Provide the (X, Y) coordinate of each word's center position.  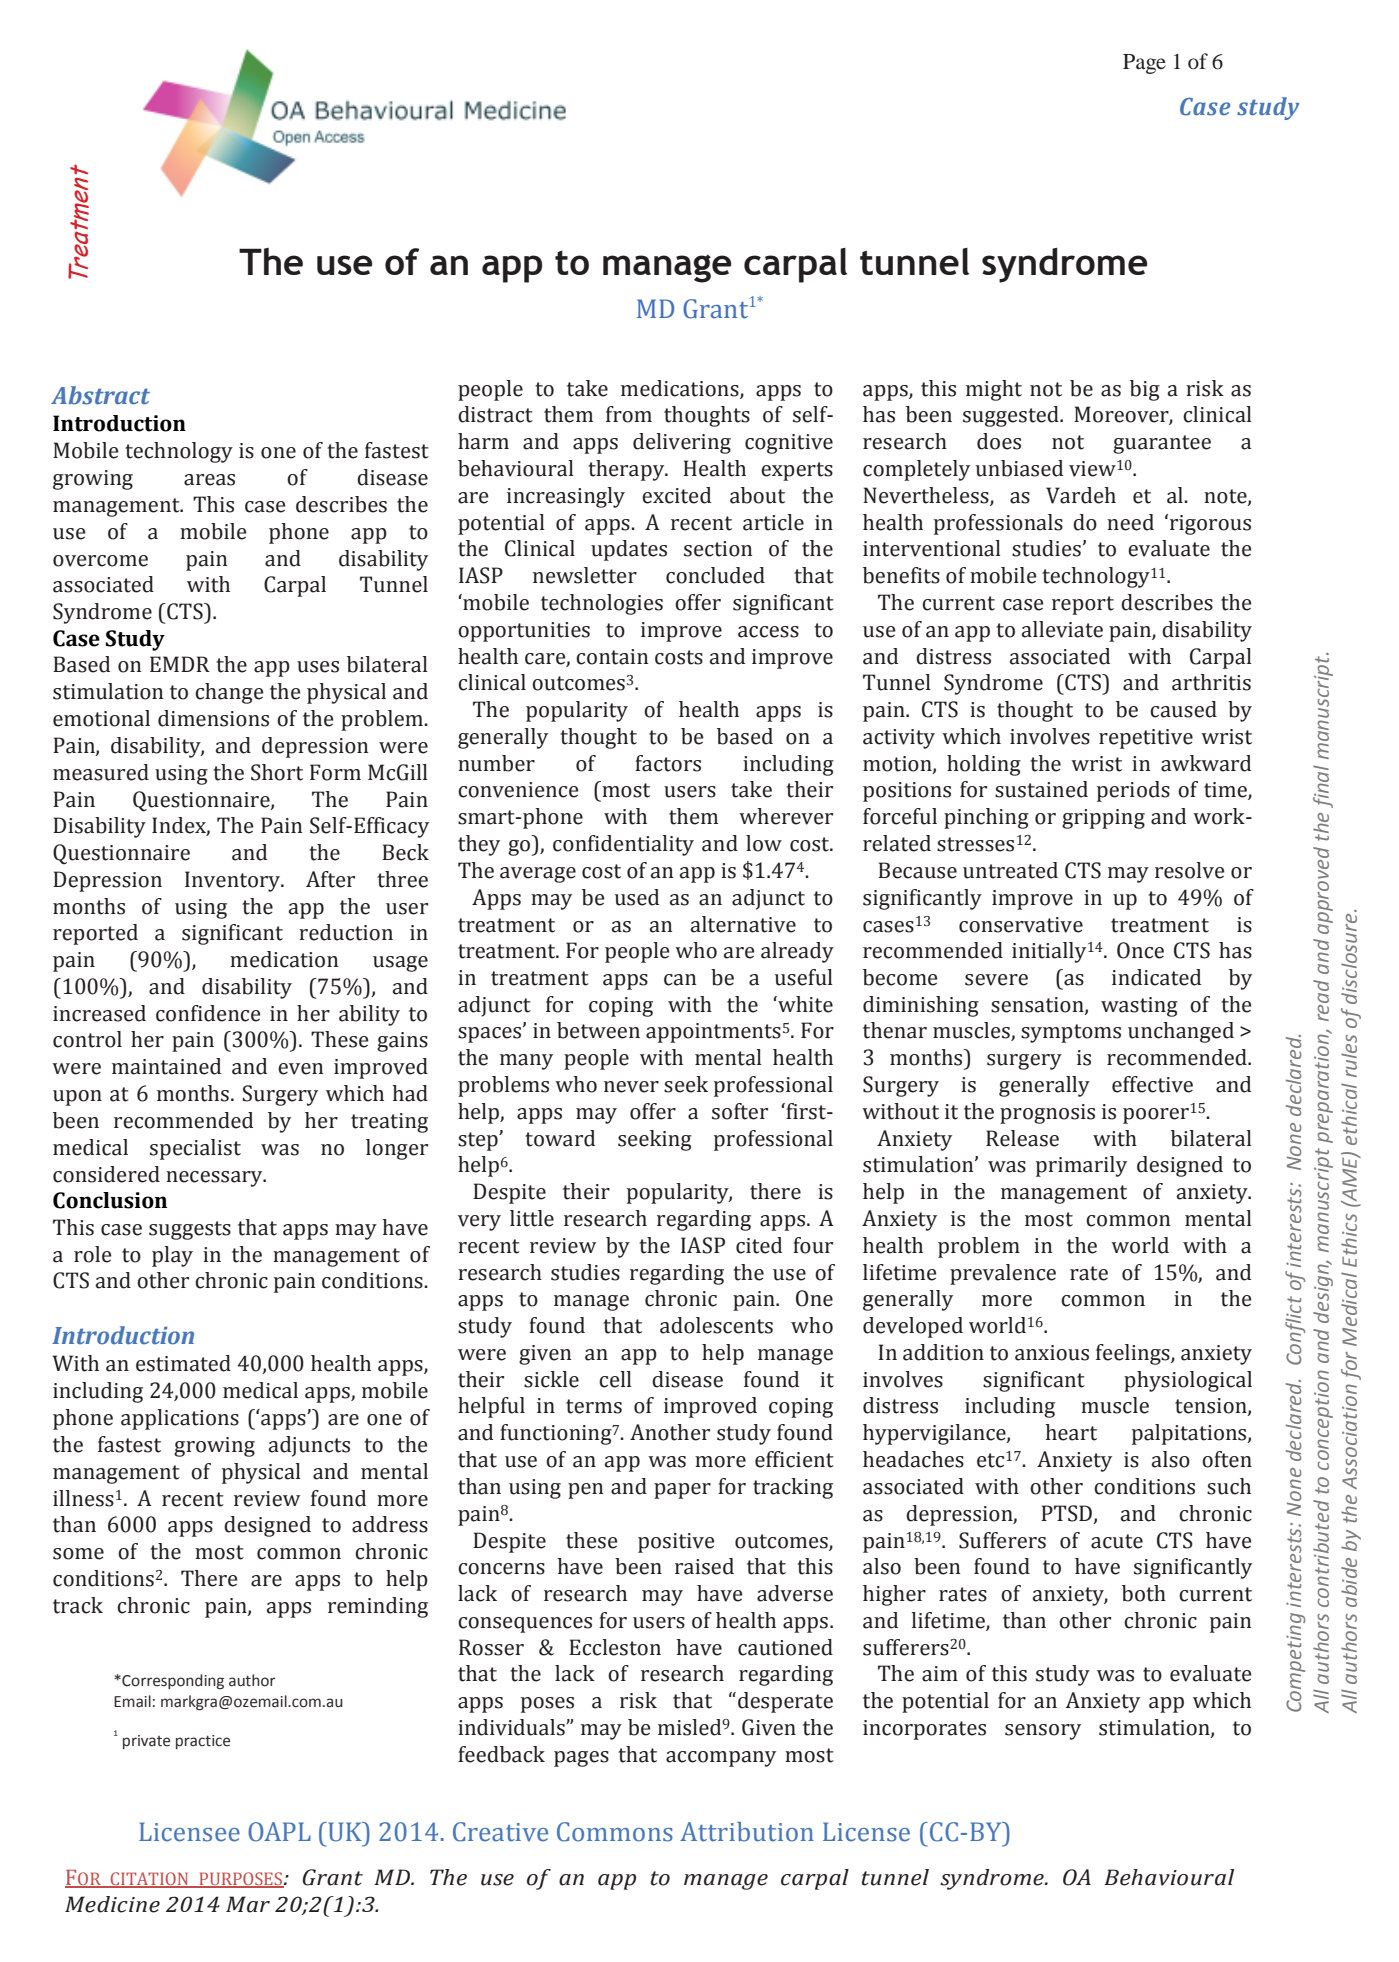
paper (682, 1491)
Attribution (747, 1832)
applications (180, 1419)
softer (740, 1111)
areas (209, 480)
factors (668, 763)
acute (1117, 1541)
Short (277, 772)
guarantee (1162, 444)
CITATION (149, 1880)
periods (1133, 791)
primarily (1081, 1166)
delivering (682, 443)
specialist (195, 1149)
